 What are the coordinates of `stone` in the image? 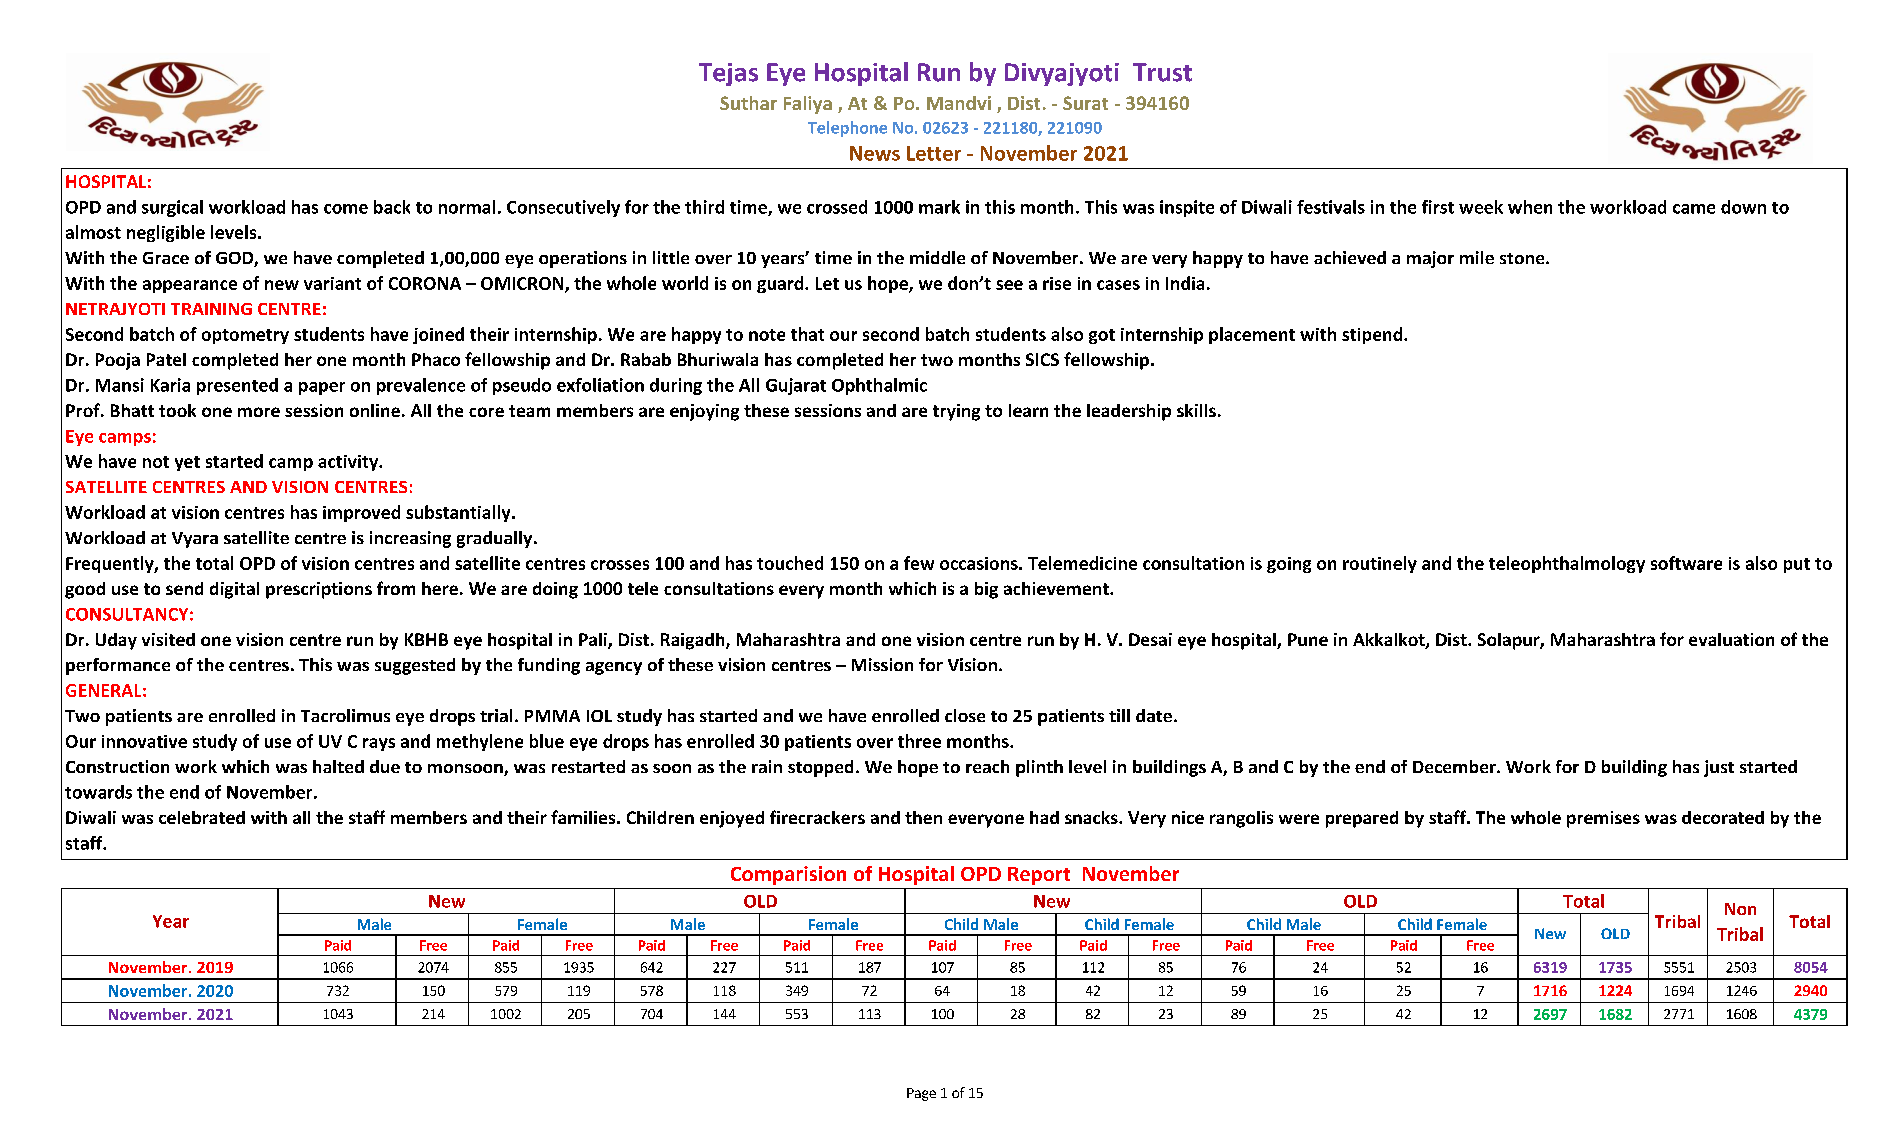 It's located at (1523, 258).
